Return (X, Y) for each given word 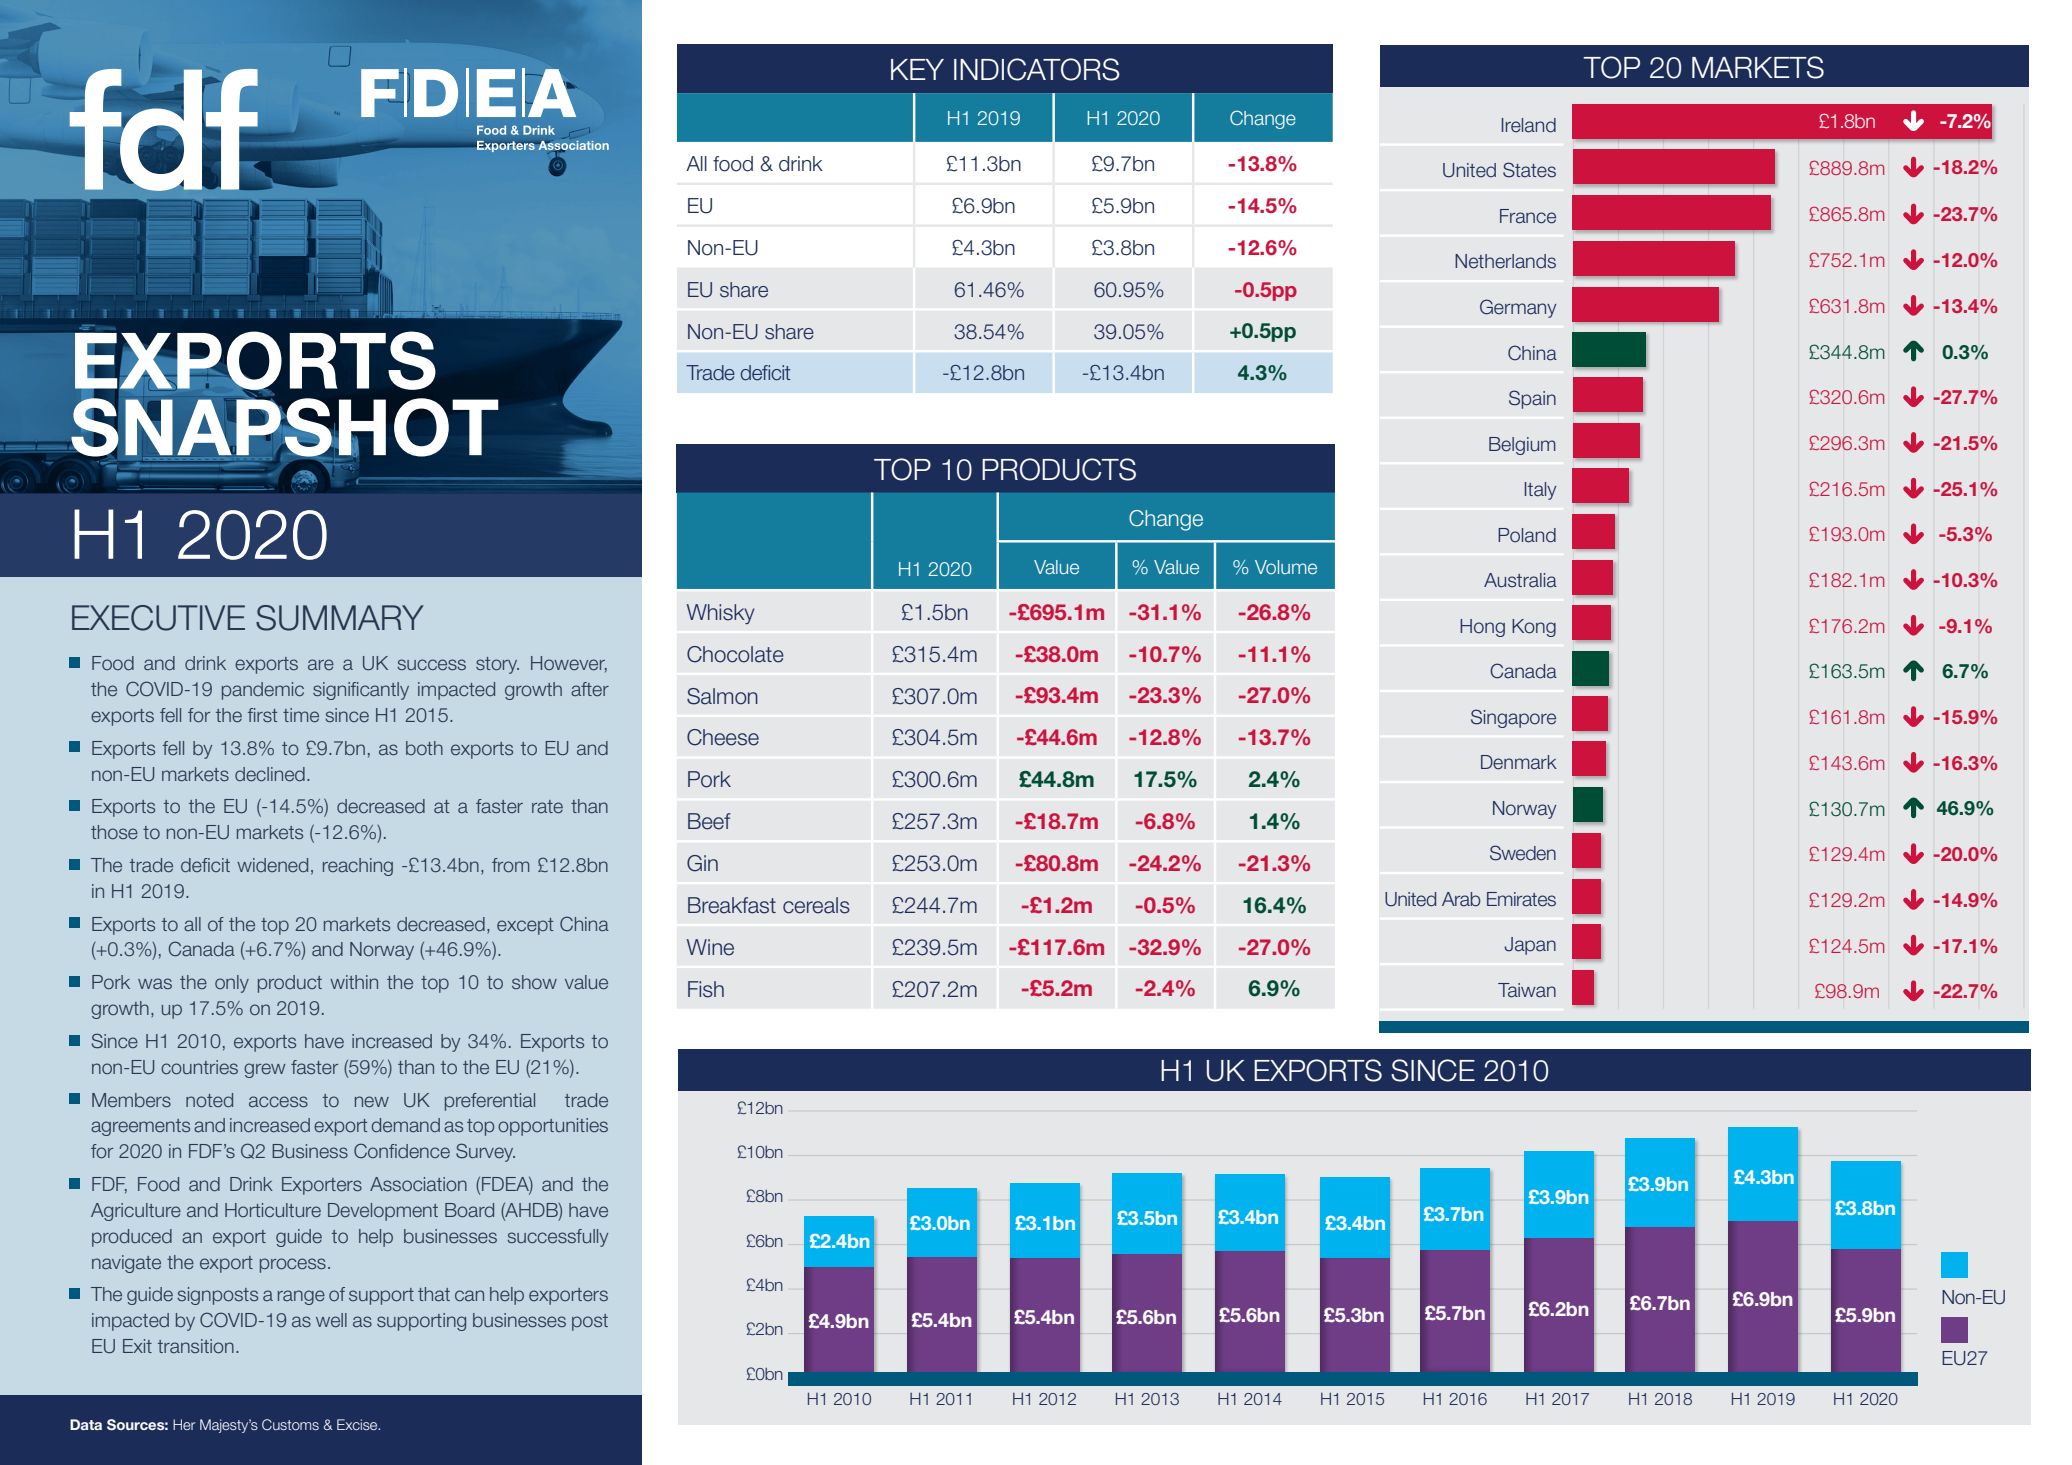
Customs (290, 1424)
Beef (709, 821)
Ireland (1529, 125)
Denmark (1519, 762)
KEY (917, 69)
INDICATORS (1037, 69)
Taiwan (1527, 990)
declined (270, 774)
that (434, 1294)
